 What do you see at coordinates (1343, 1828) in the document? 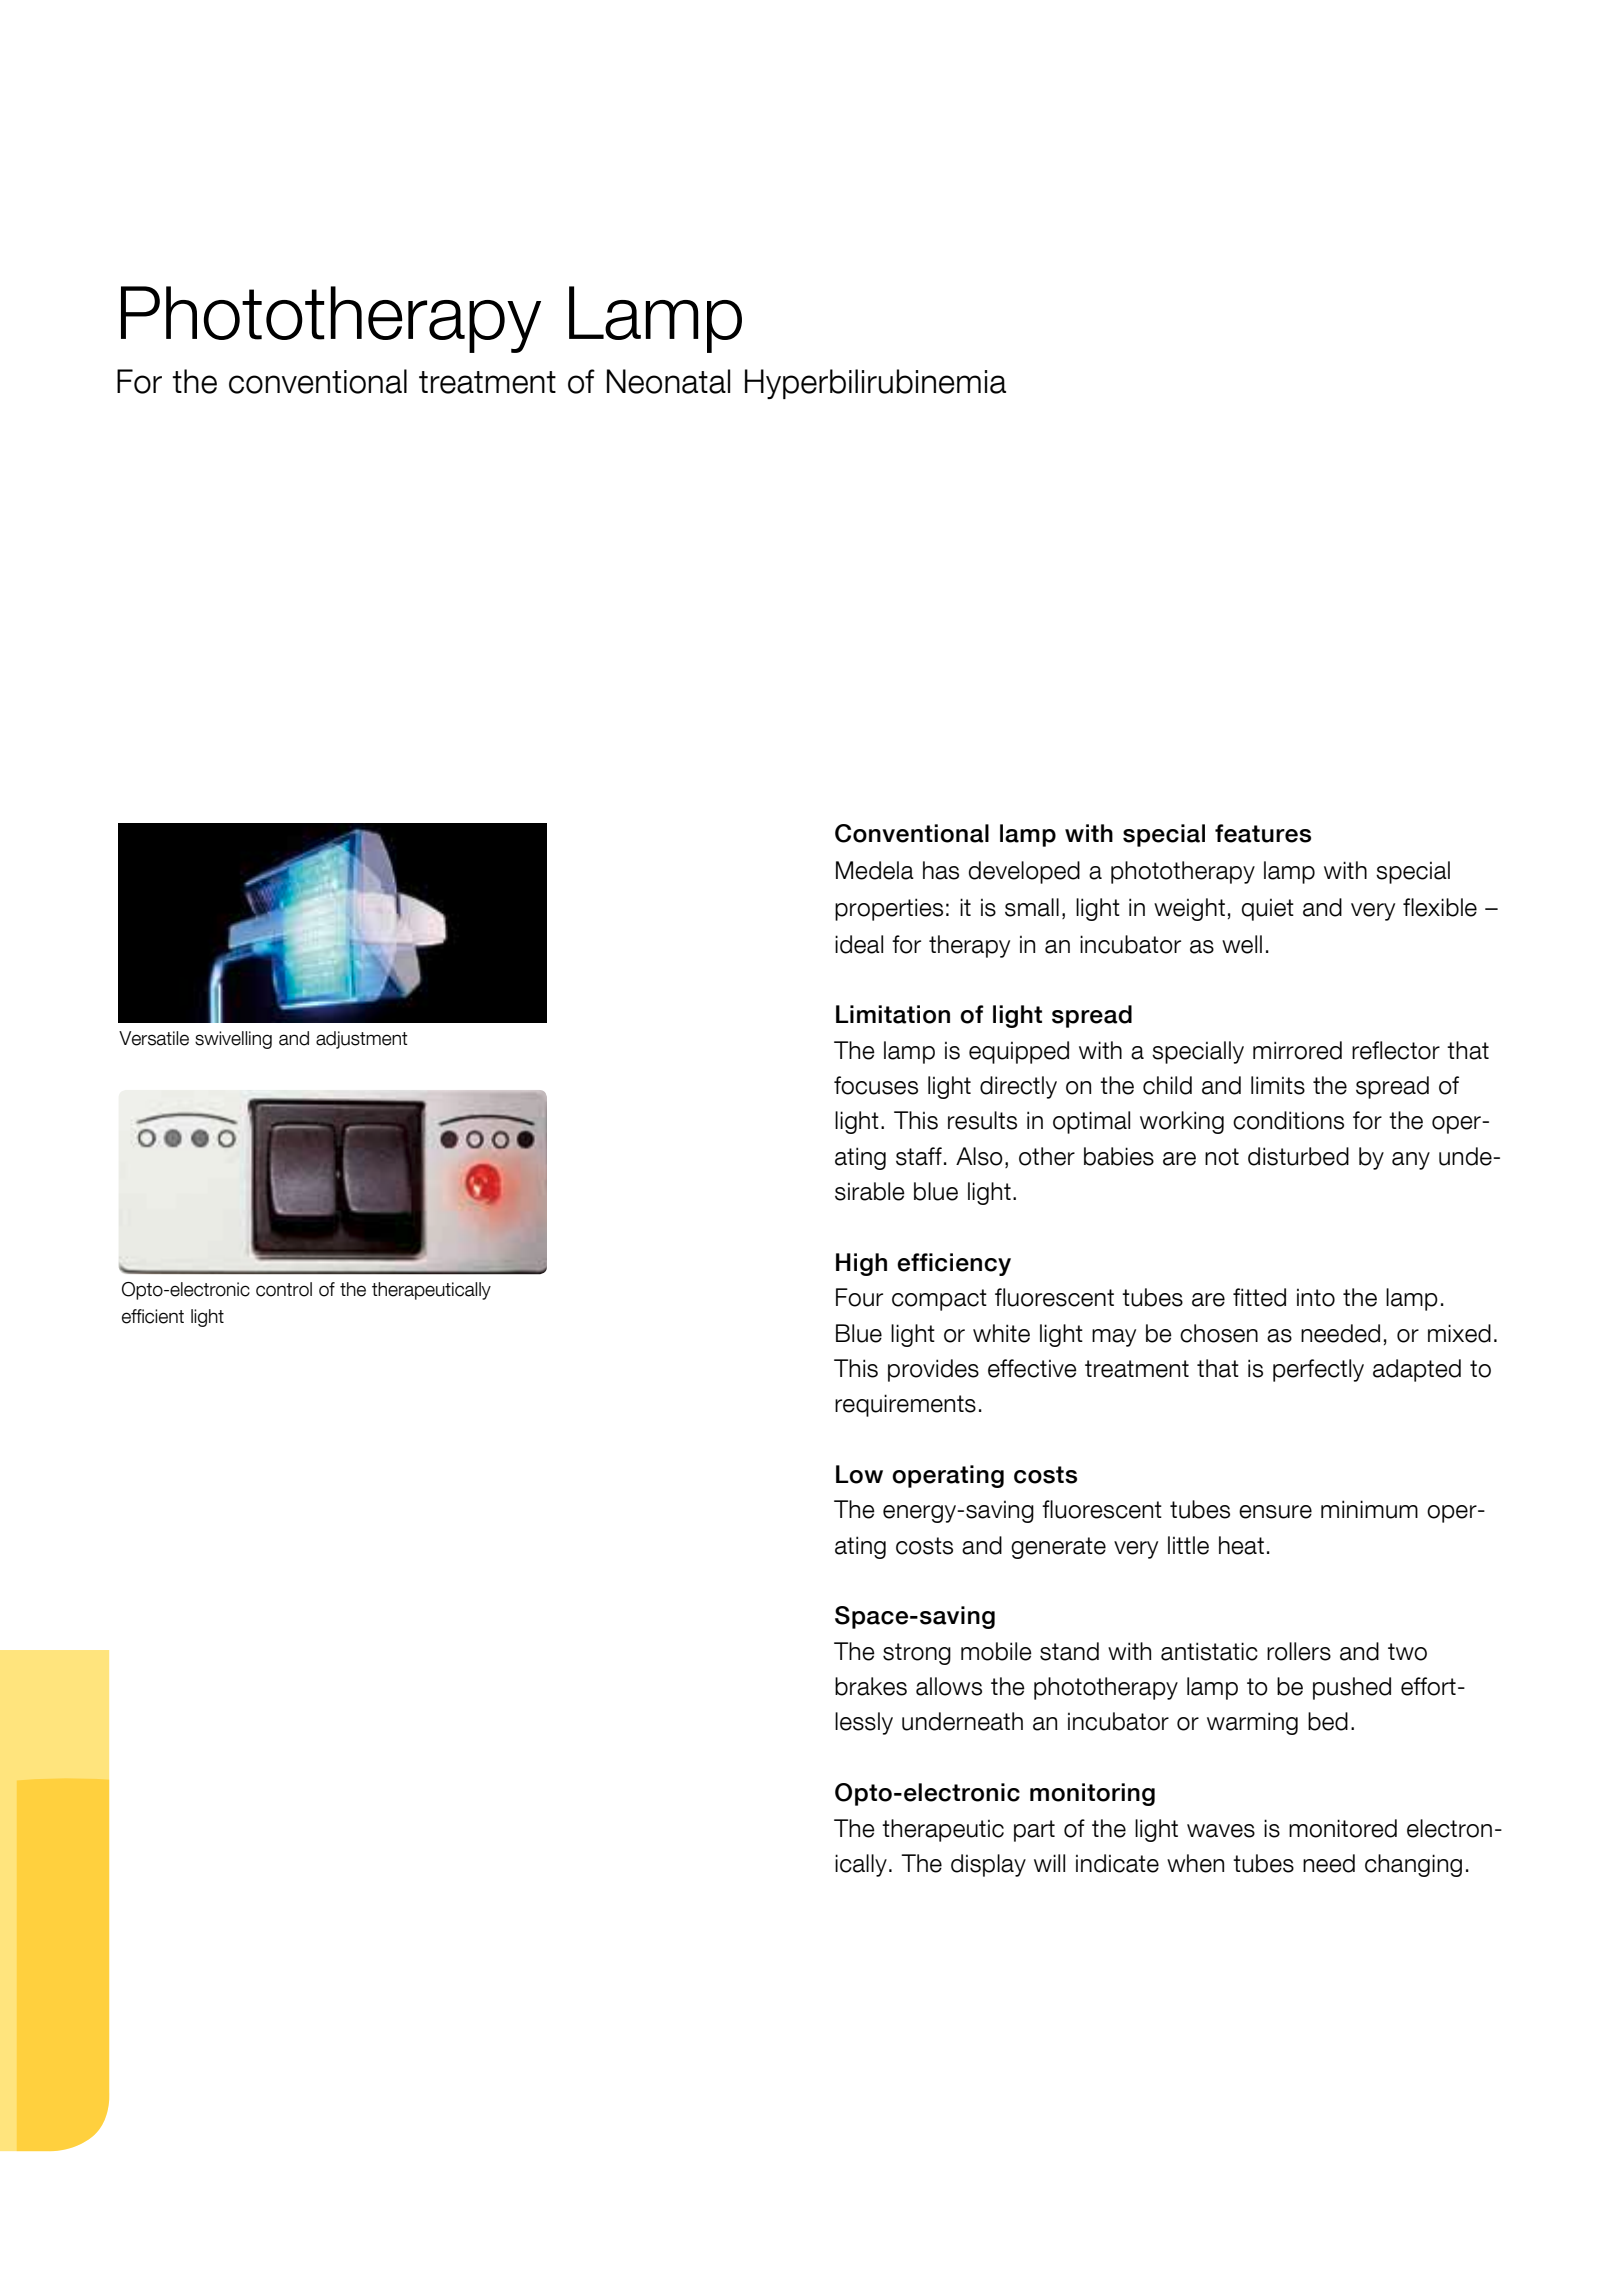
I see `monitored` at bounding box center [1343, 1828].
